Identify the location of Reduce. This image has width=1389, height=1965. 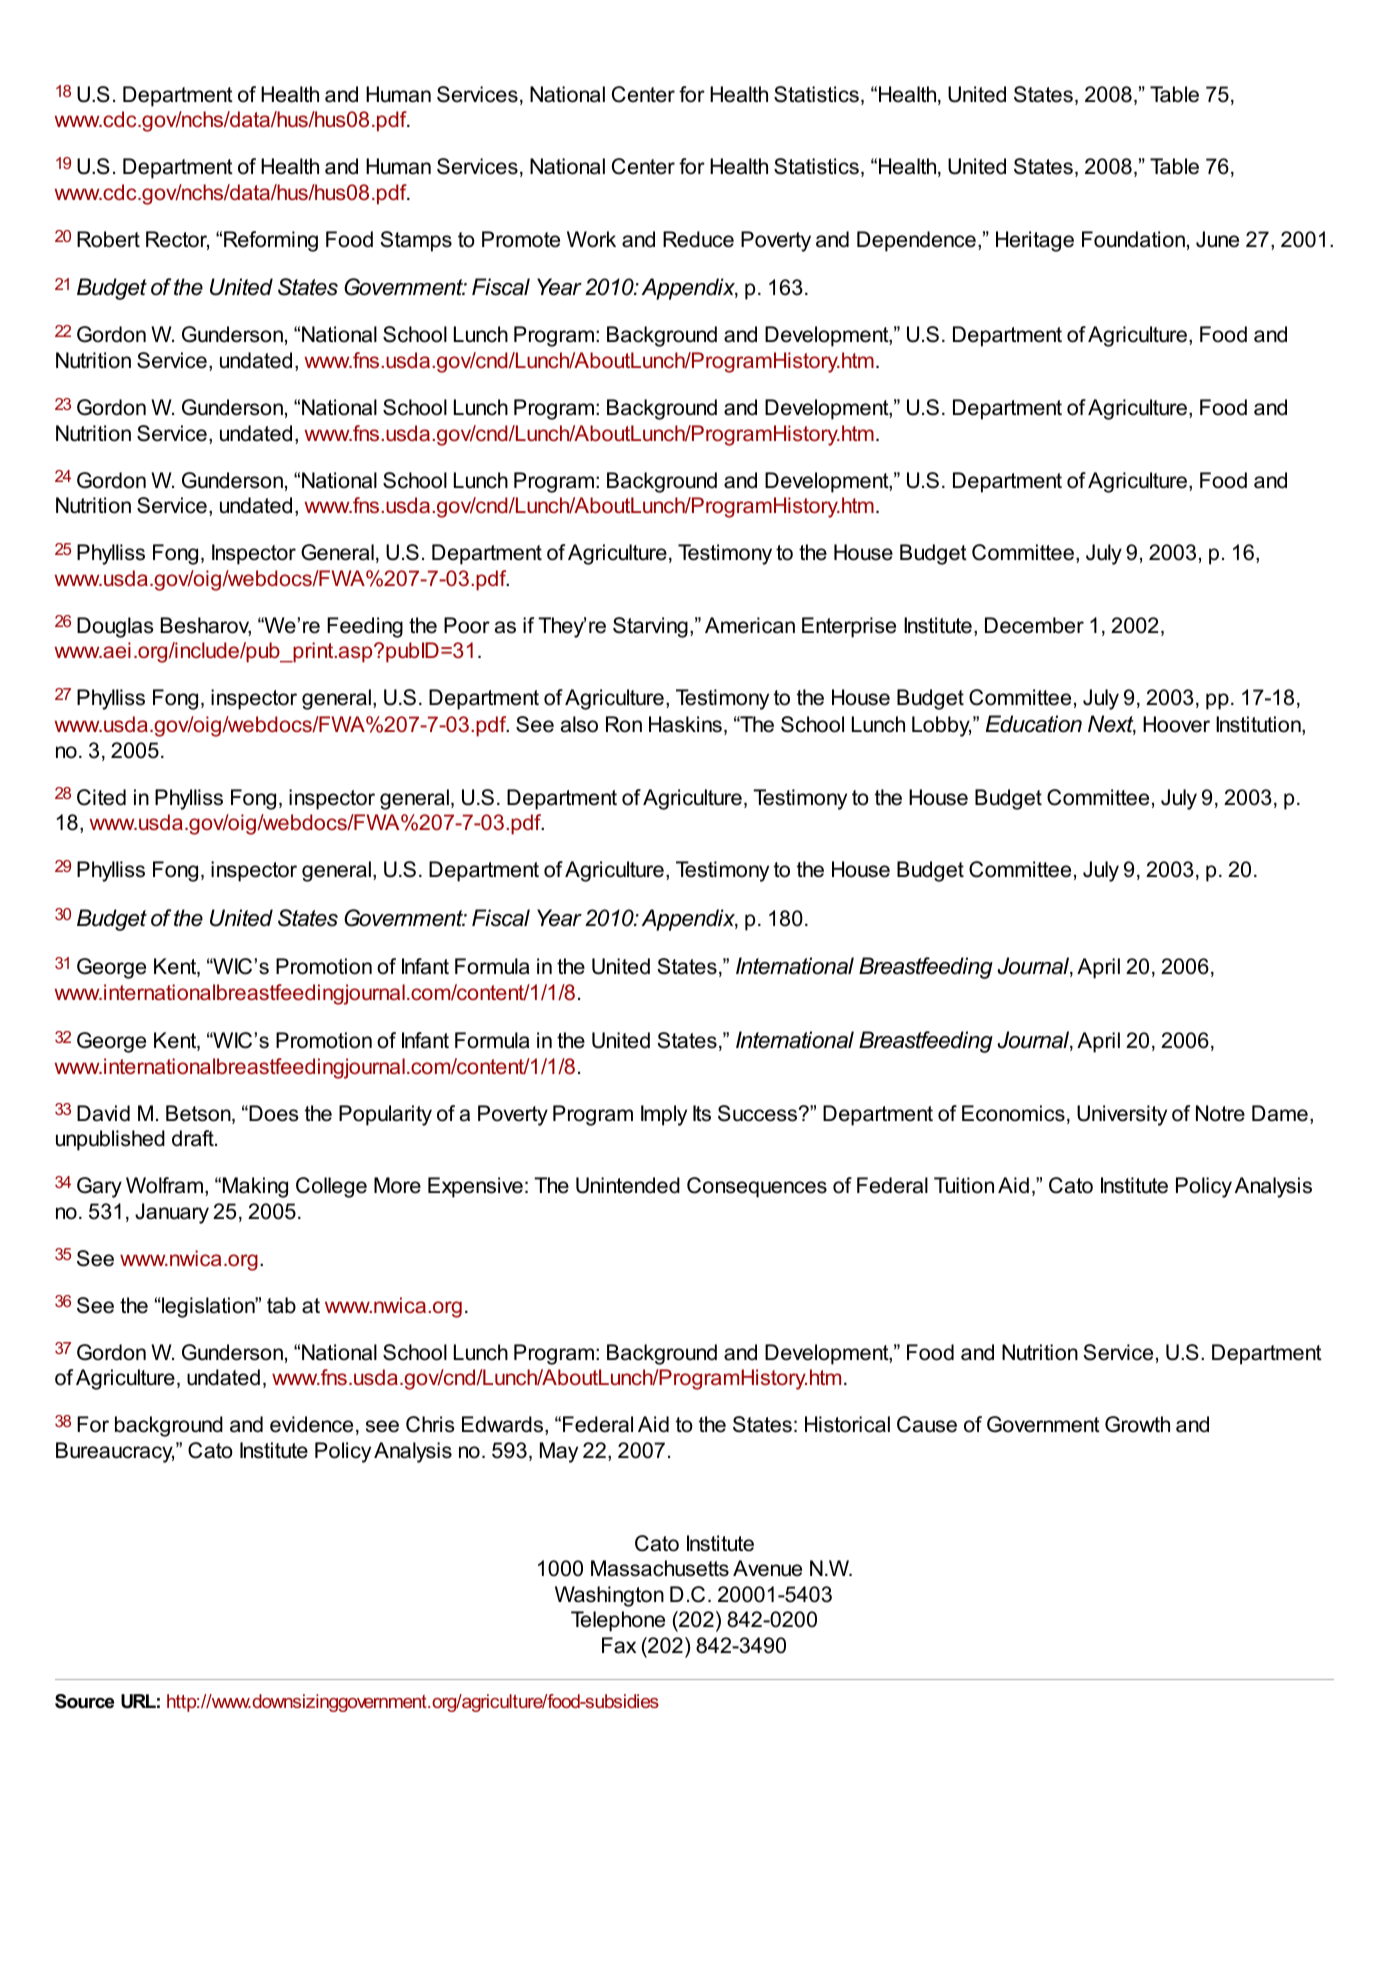
(698, 239).
